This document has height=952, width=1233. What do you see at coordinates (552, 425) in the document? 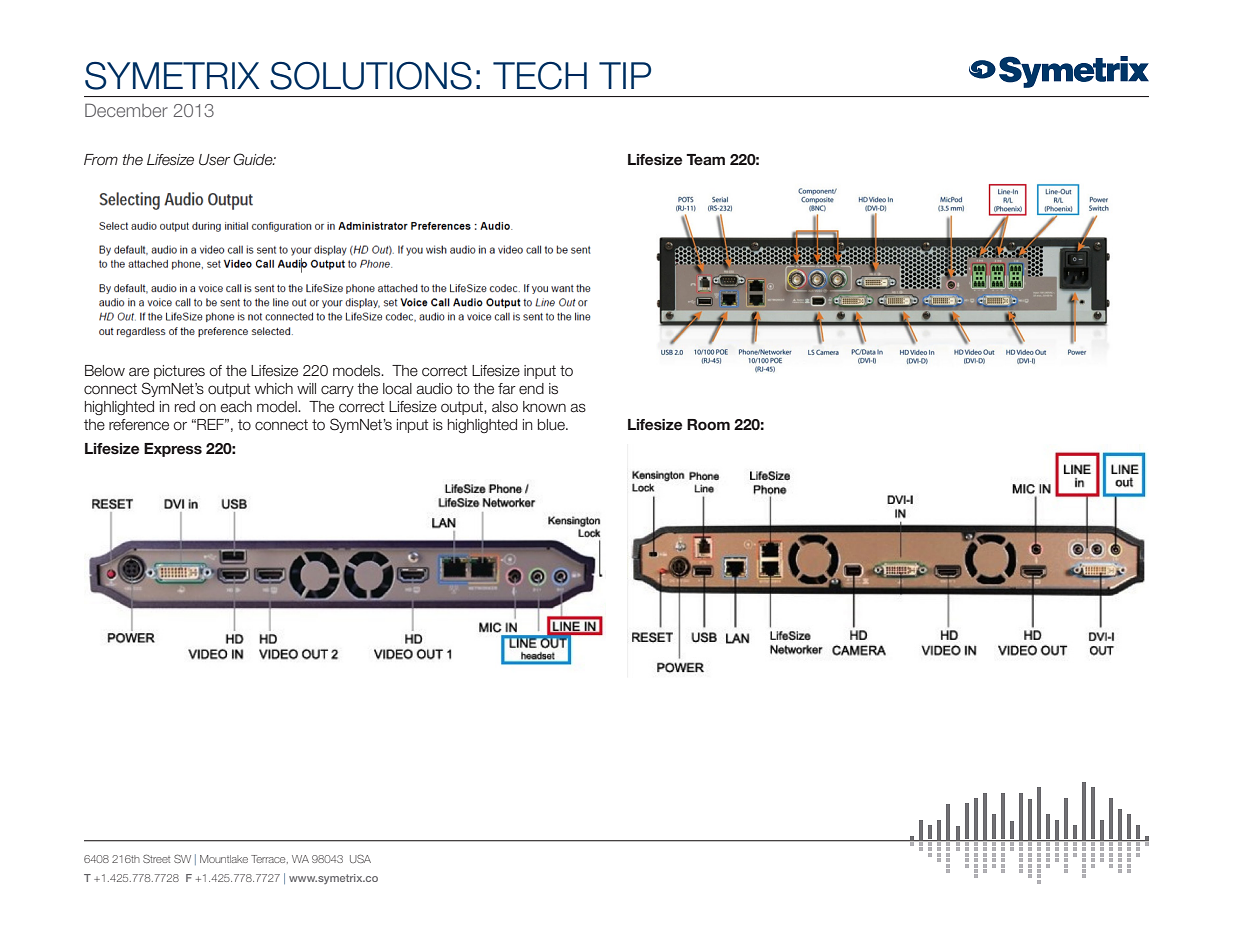
I see `blue` at bounding box center [552, 425].
